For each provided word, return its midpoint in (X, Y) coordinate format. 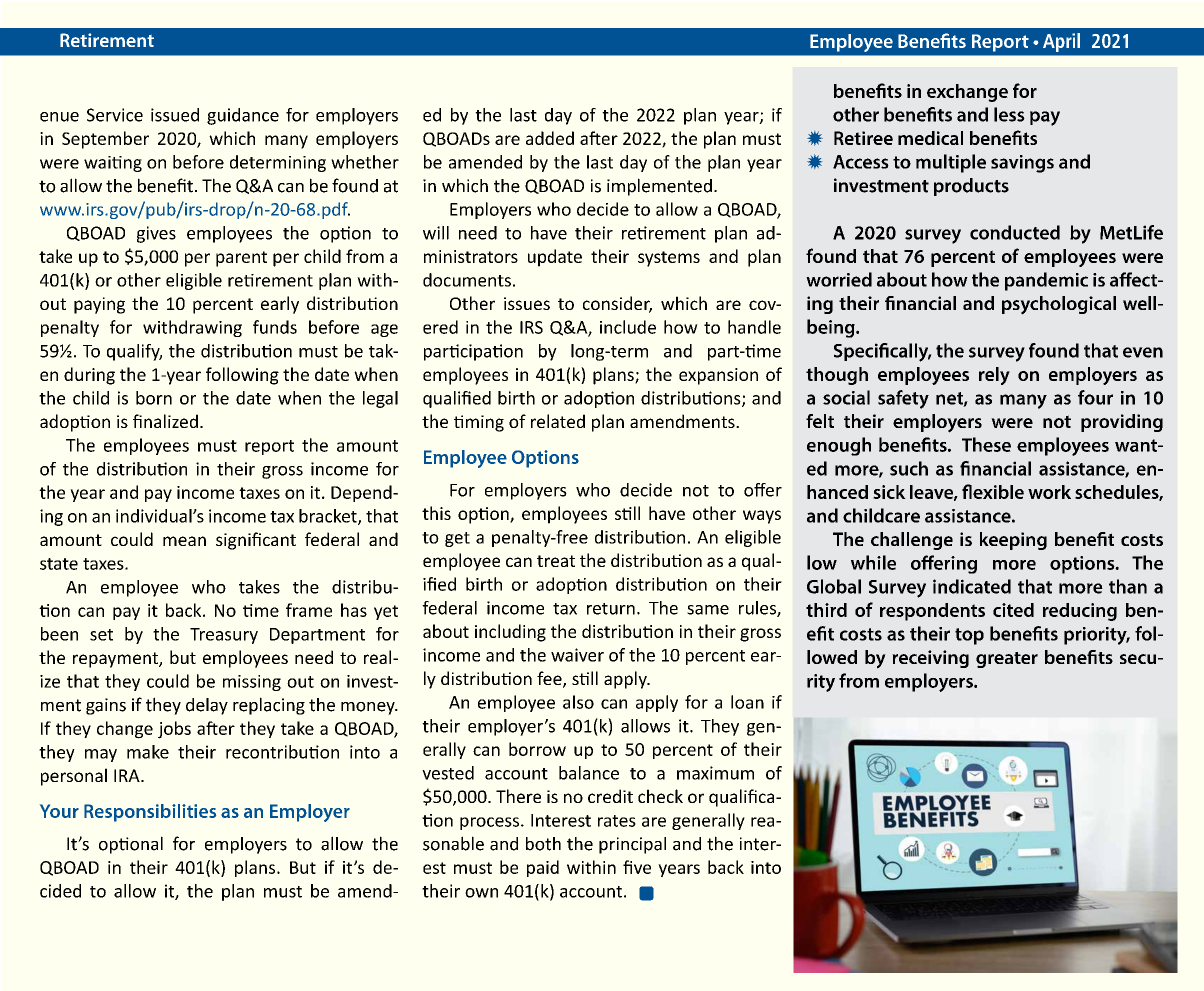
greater (1007, 660)
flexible (993, 491)
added (550, 138)
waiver (577, 655)
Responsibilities (150, 813)
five (637, 867)
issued (175, 115)
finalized (165, 421)
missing (252, 683)
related (558, 421)
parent (241, 259)
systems (669, 259)
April (1061, 42)
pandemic (1046, 281)
